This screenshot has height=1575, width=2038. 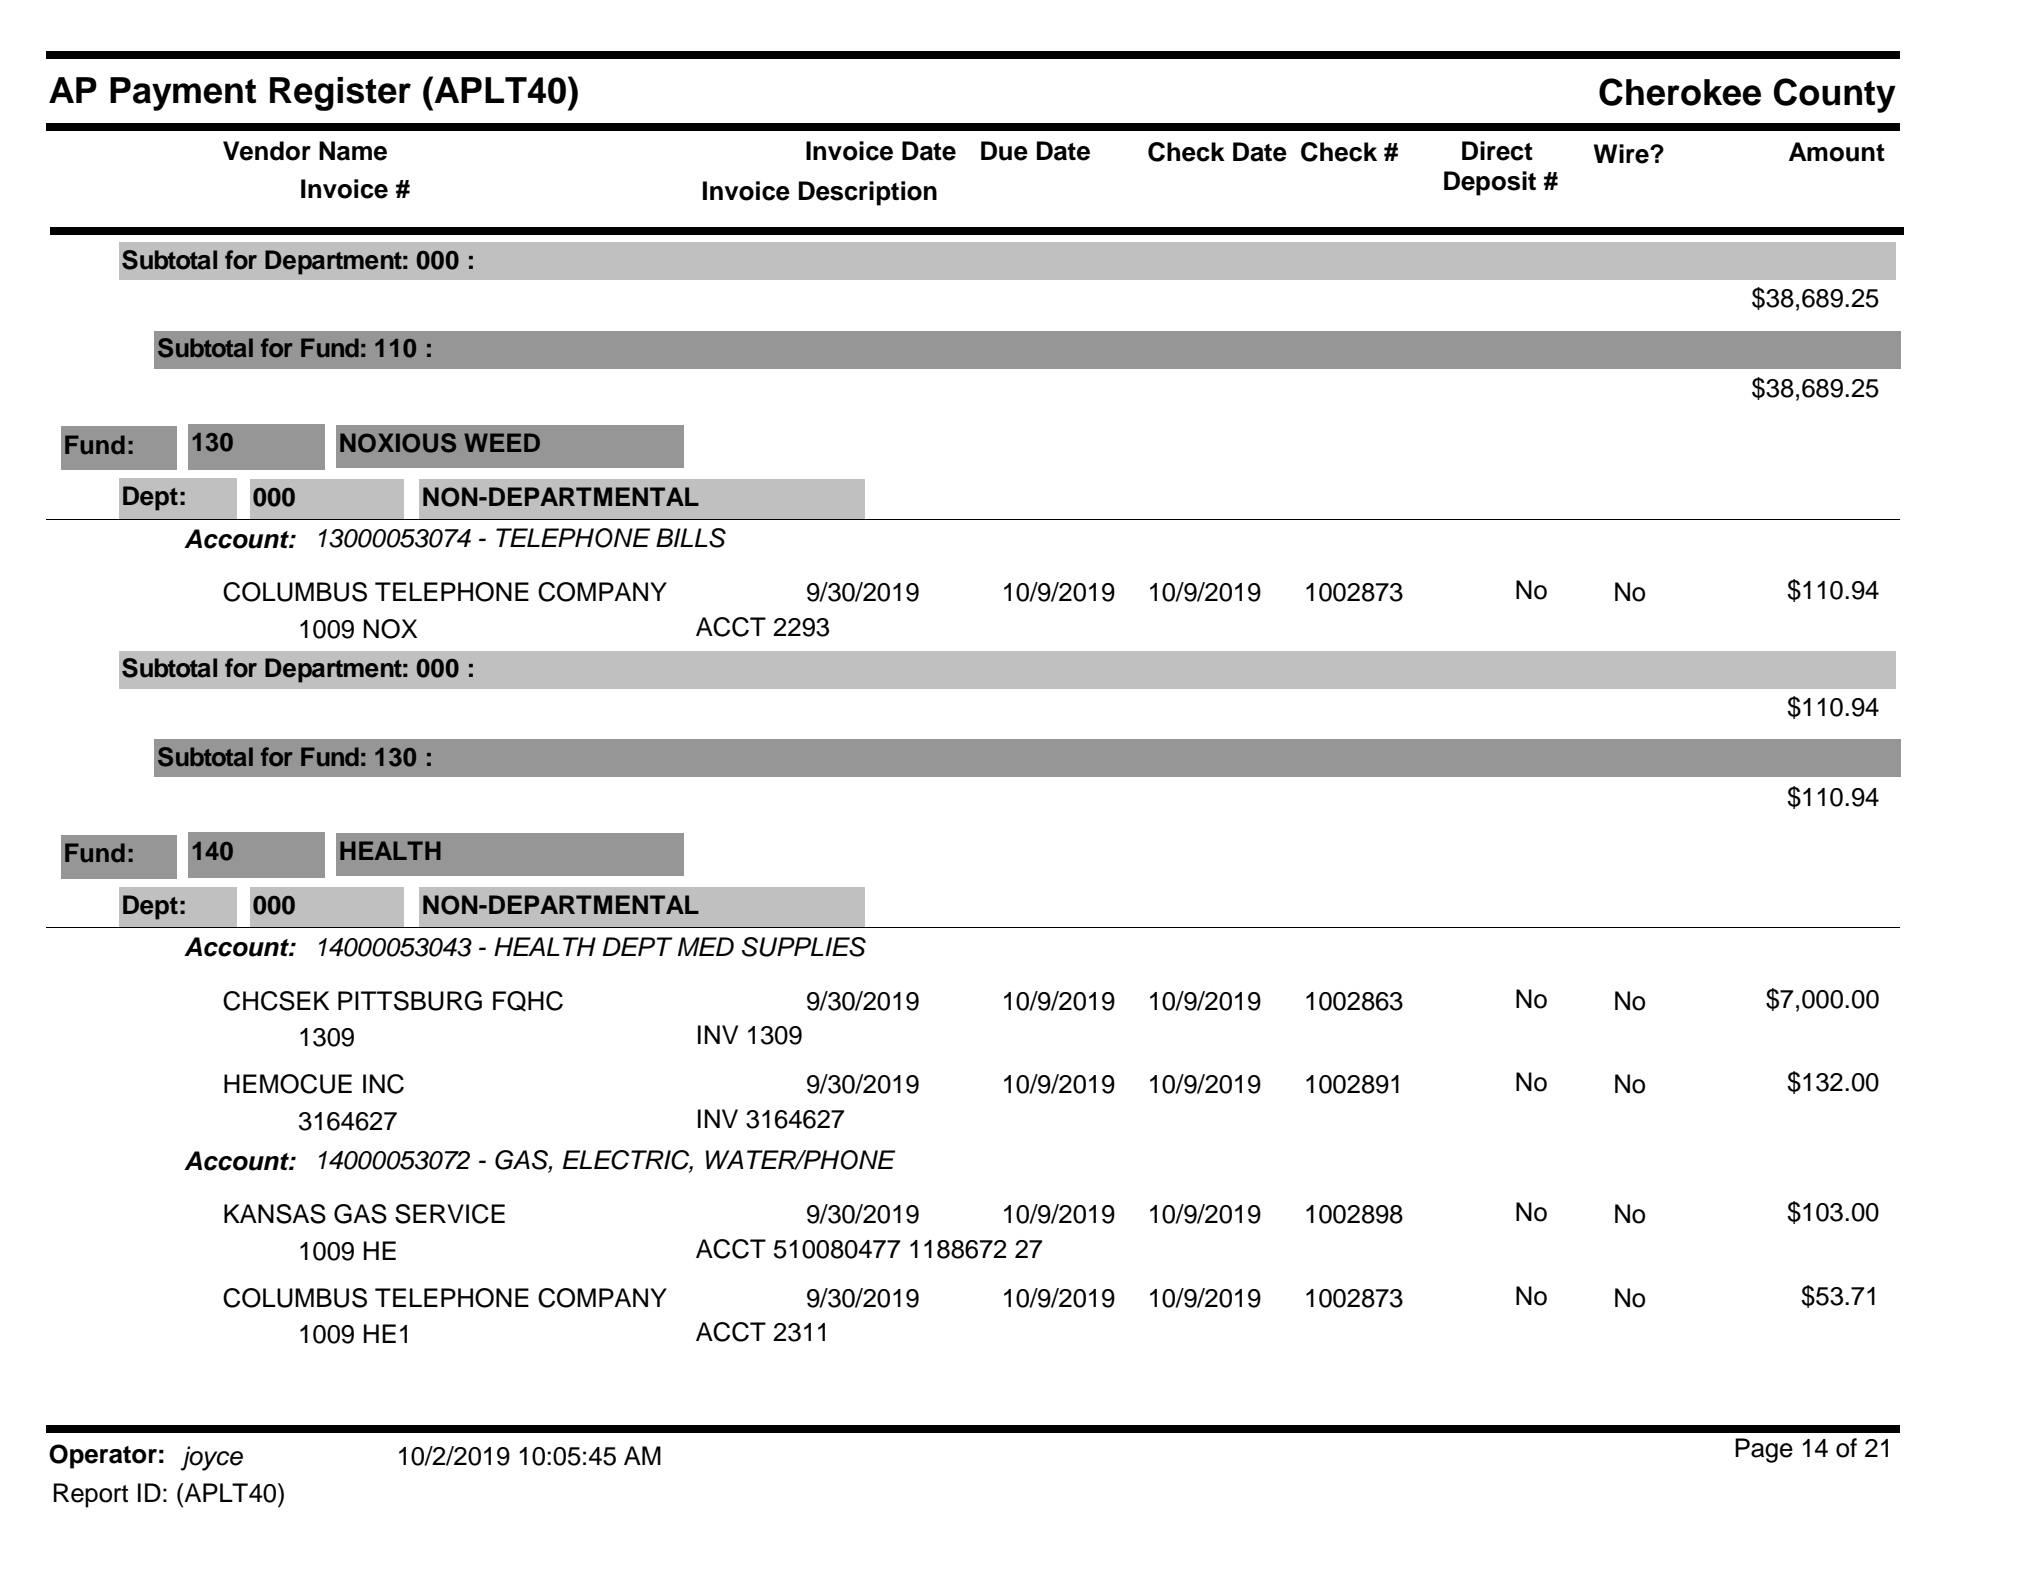 What do you see at coordinates (267, 151) in the screenshot?
I see `Vendor` at bounding box center [267, 151].
